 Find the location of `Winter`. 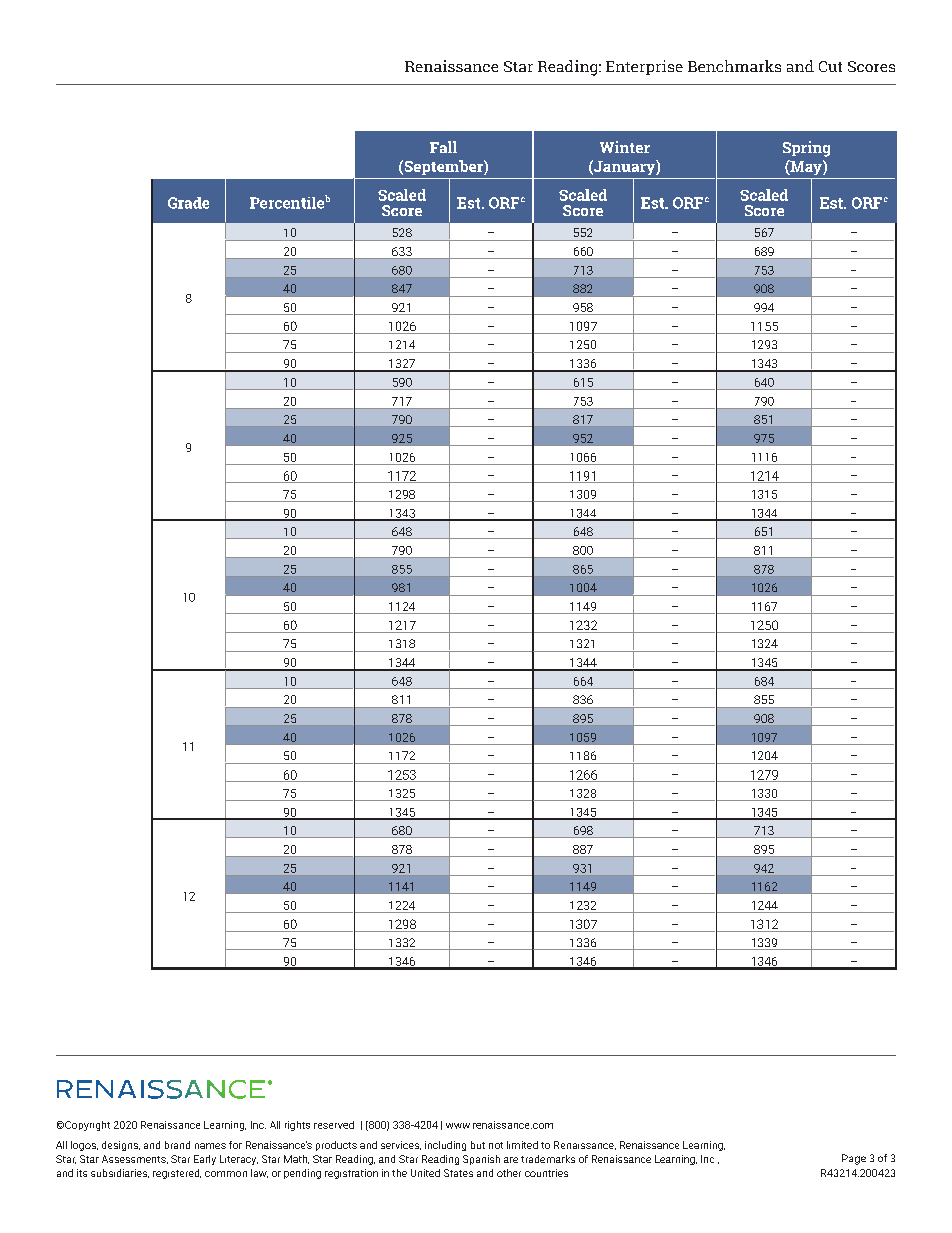

Winter is located at coordinates (625, 147).
